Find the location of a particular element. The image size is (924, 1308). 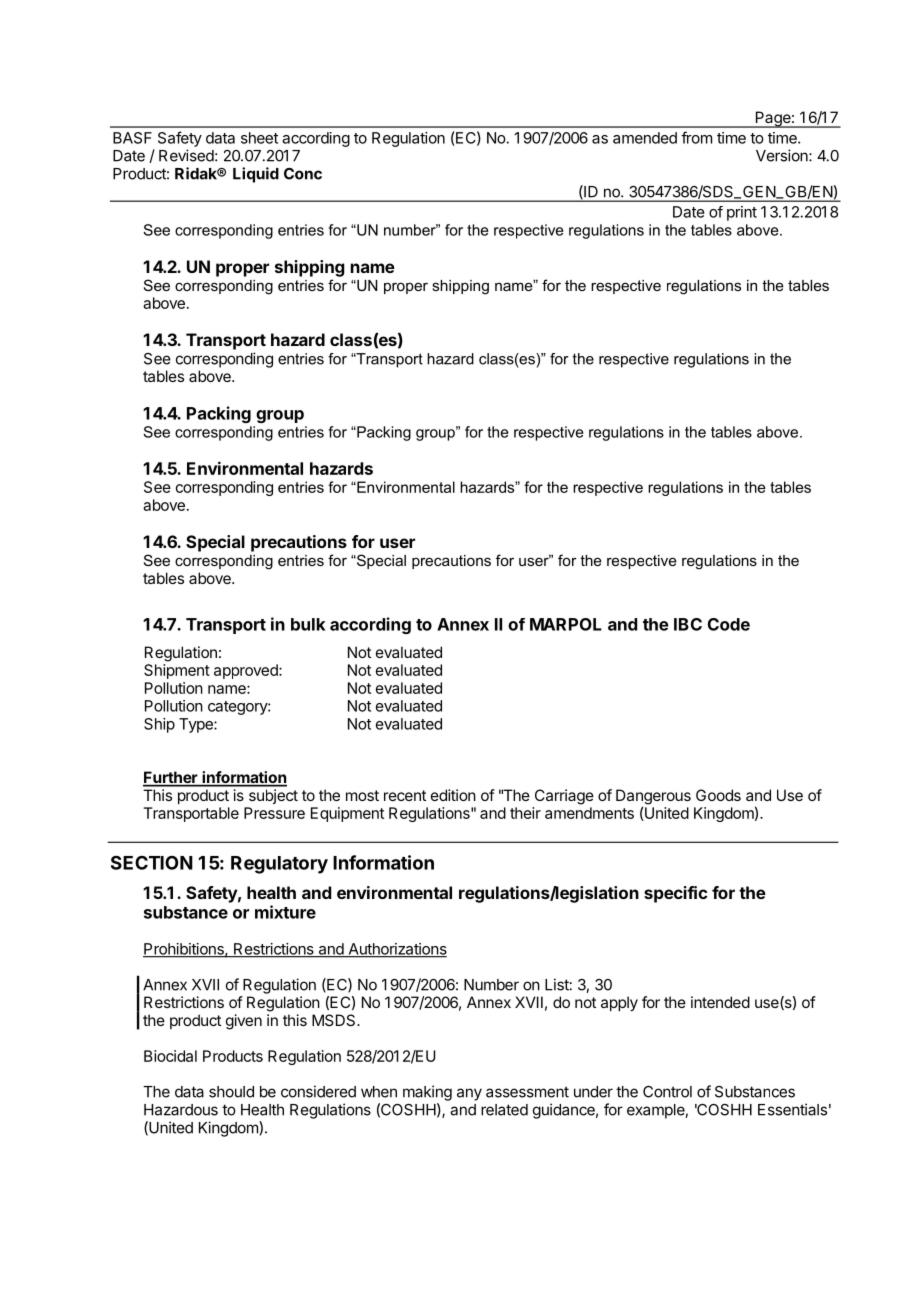

any is located at coordinates (469, 1094).
